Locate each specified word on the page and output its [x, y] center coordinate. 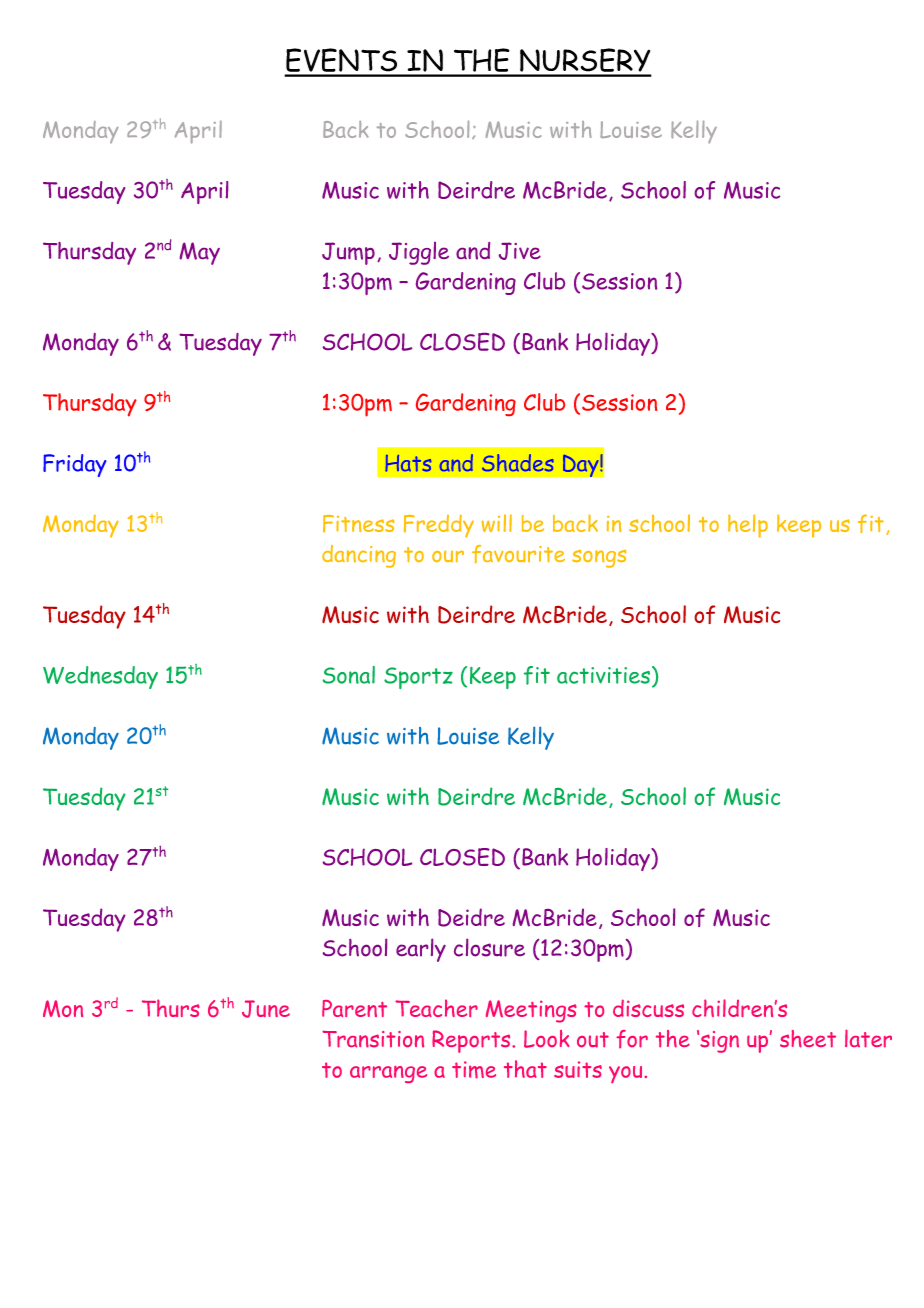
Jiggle [419, 253]
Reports [472, 1041]
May [200, 253]
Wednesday [100, 677]
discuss [648, 1008]
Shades [518, 463]
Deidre [471, 917]
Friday [74, 465]
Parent [354, 1008]
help [748, 526]
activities [605, 675]
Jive [520, 251]
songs [599, 559]
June [266, 1009]
